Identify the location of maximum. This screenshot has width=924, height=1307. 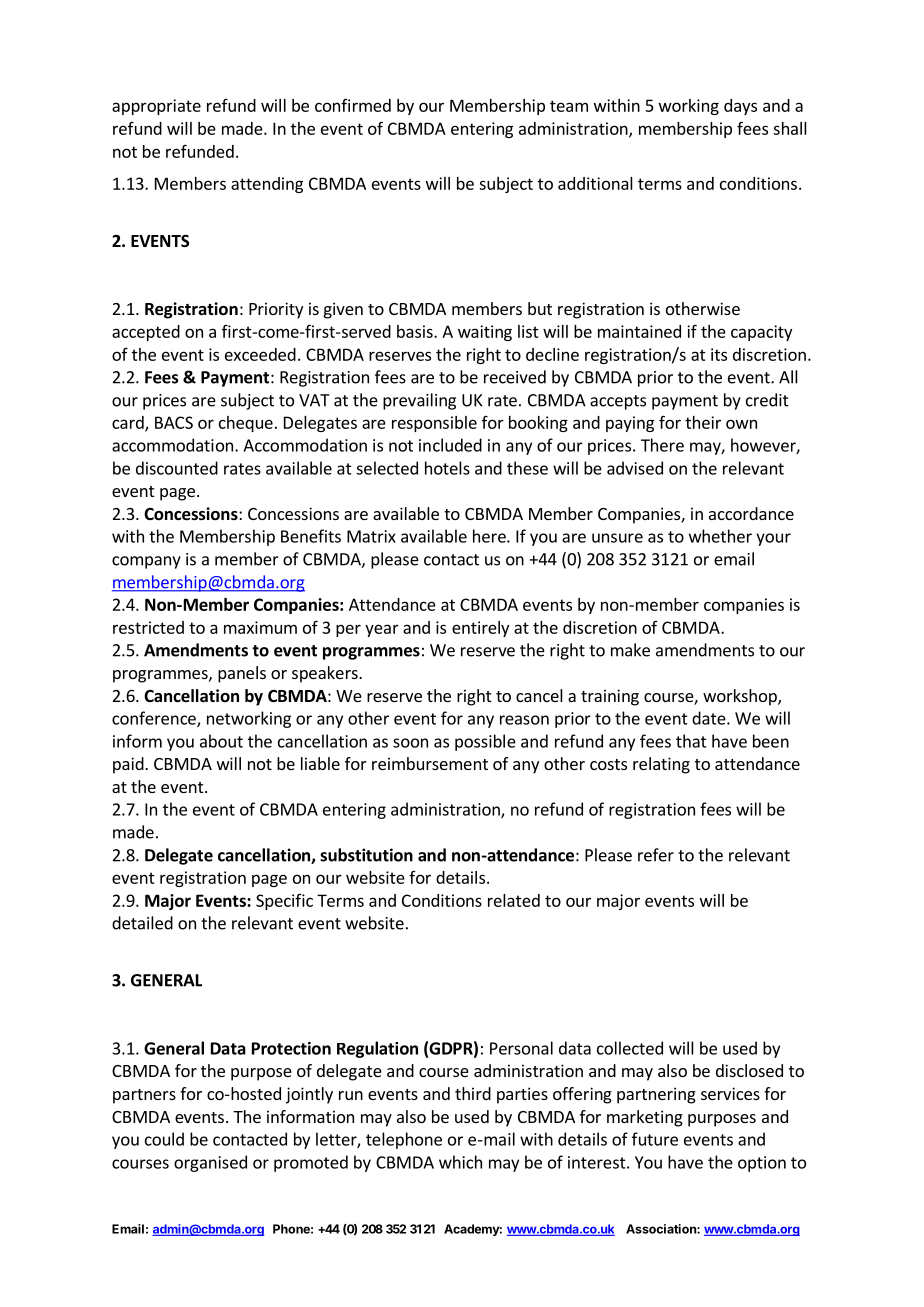
(260, 627).
